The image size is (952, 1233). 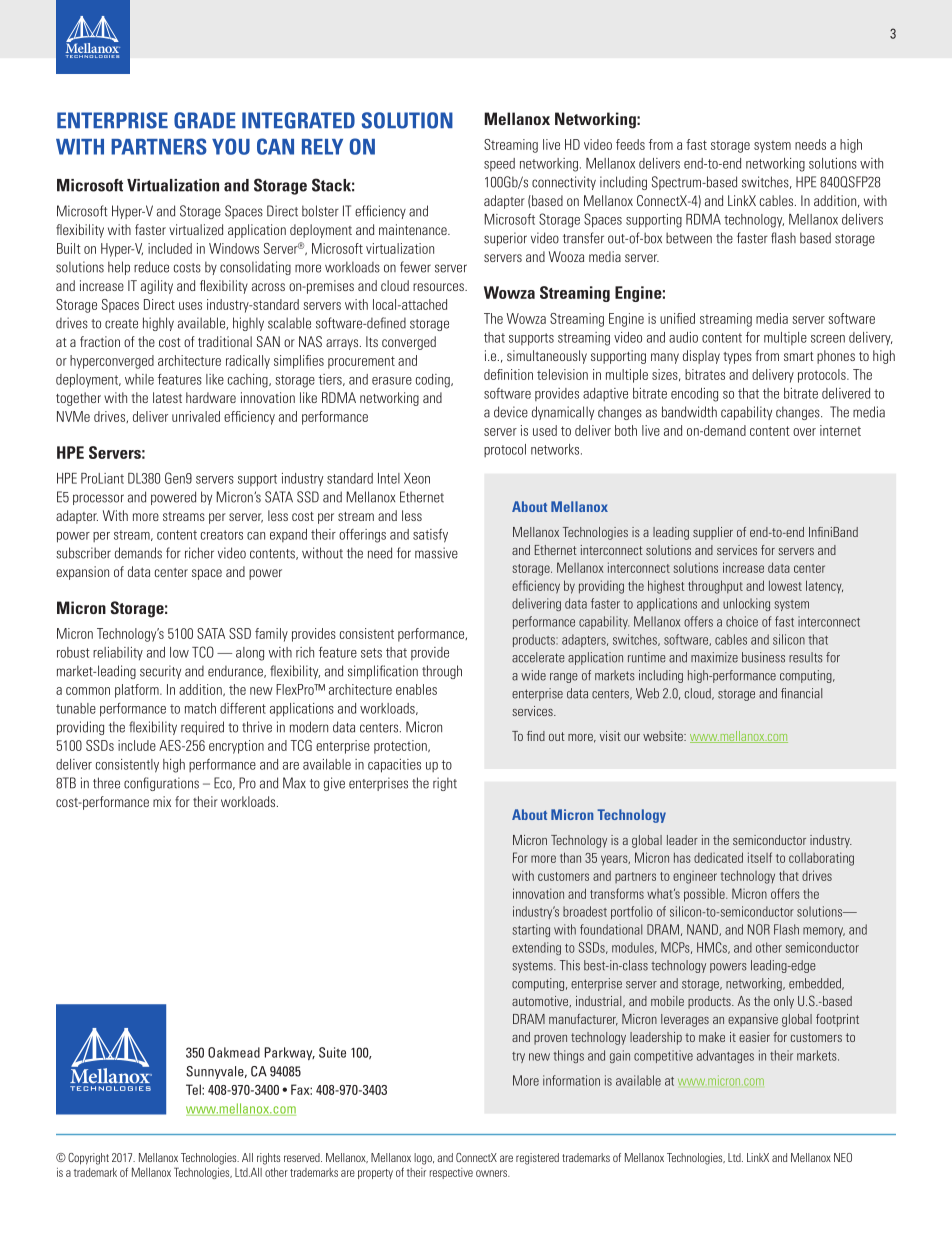 What do you see at coordinates (162, 801) in the screenshot?
I see `mix` at bounding box center [162, 801].
